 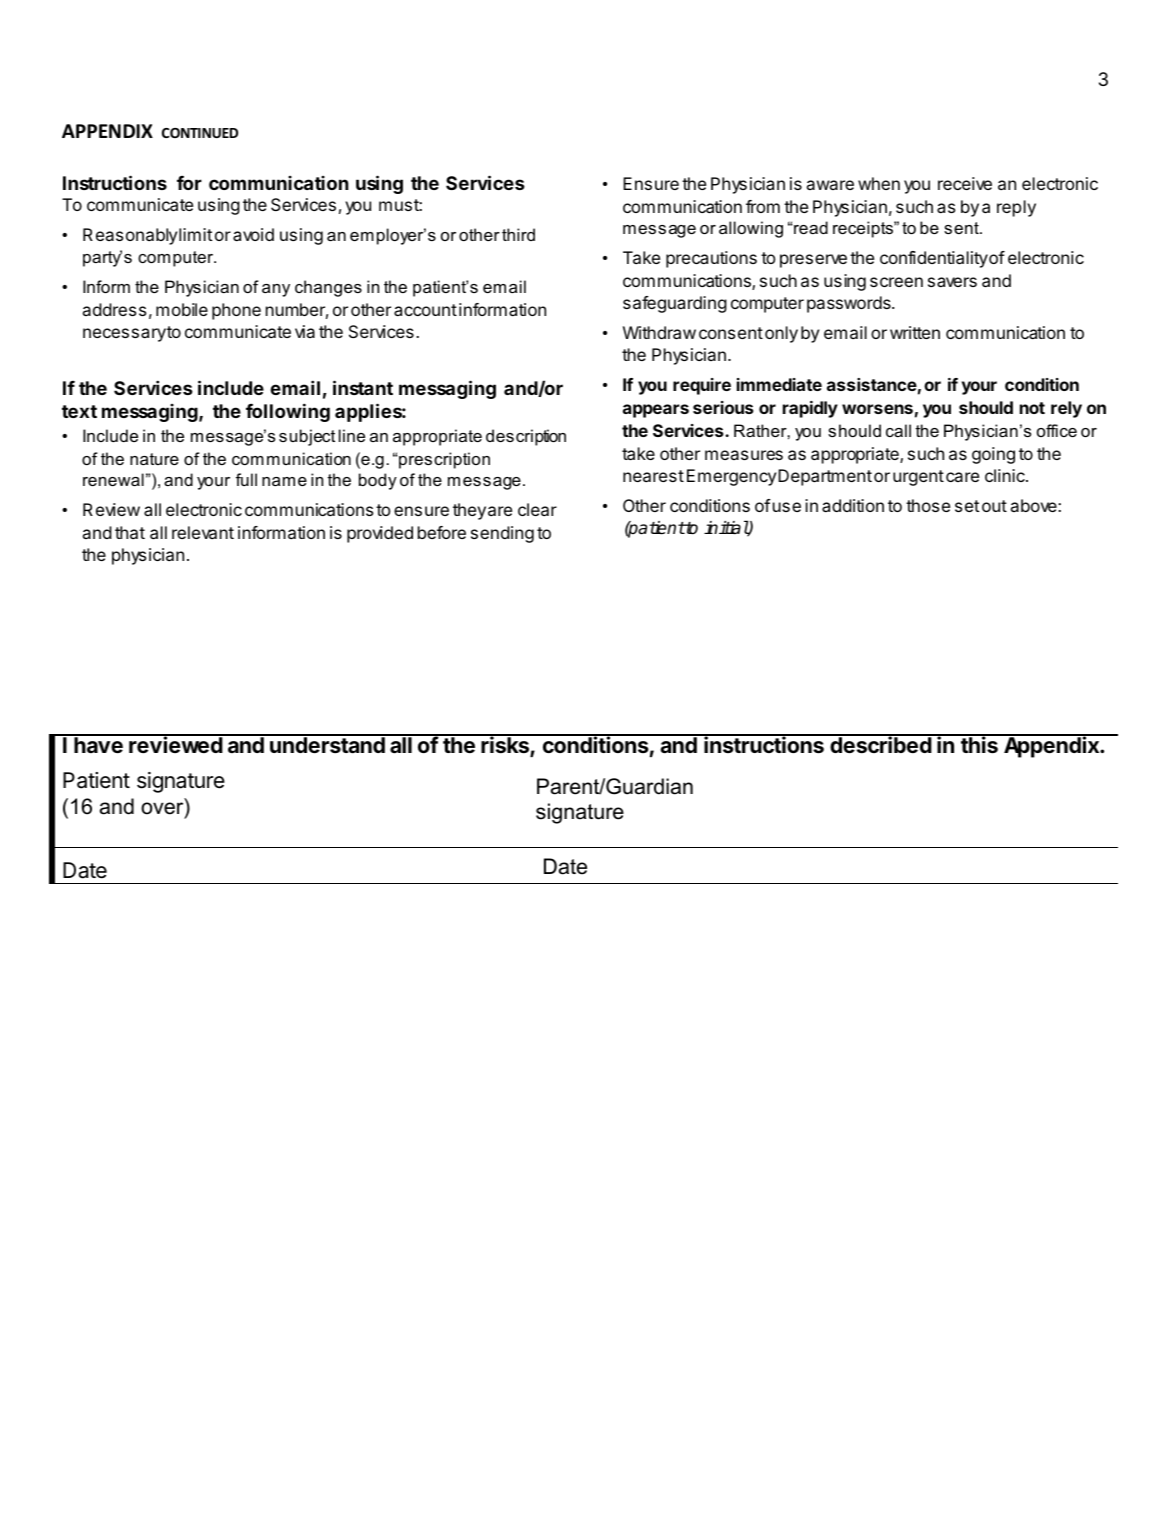 What do you see at coordinates (182, 309) in the page?
I see `mobile` at bounding box center [182, 309].
